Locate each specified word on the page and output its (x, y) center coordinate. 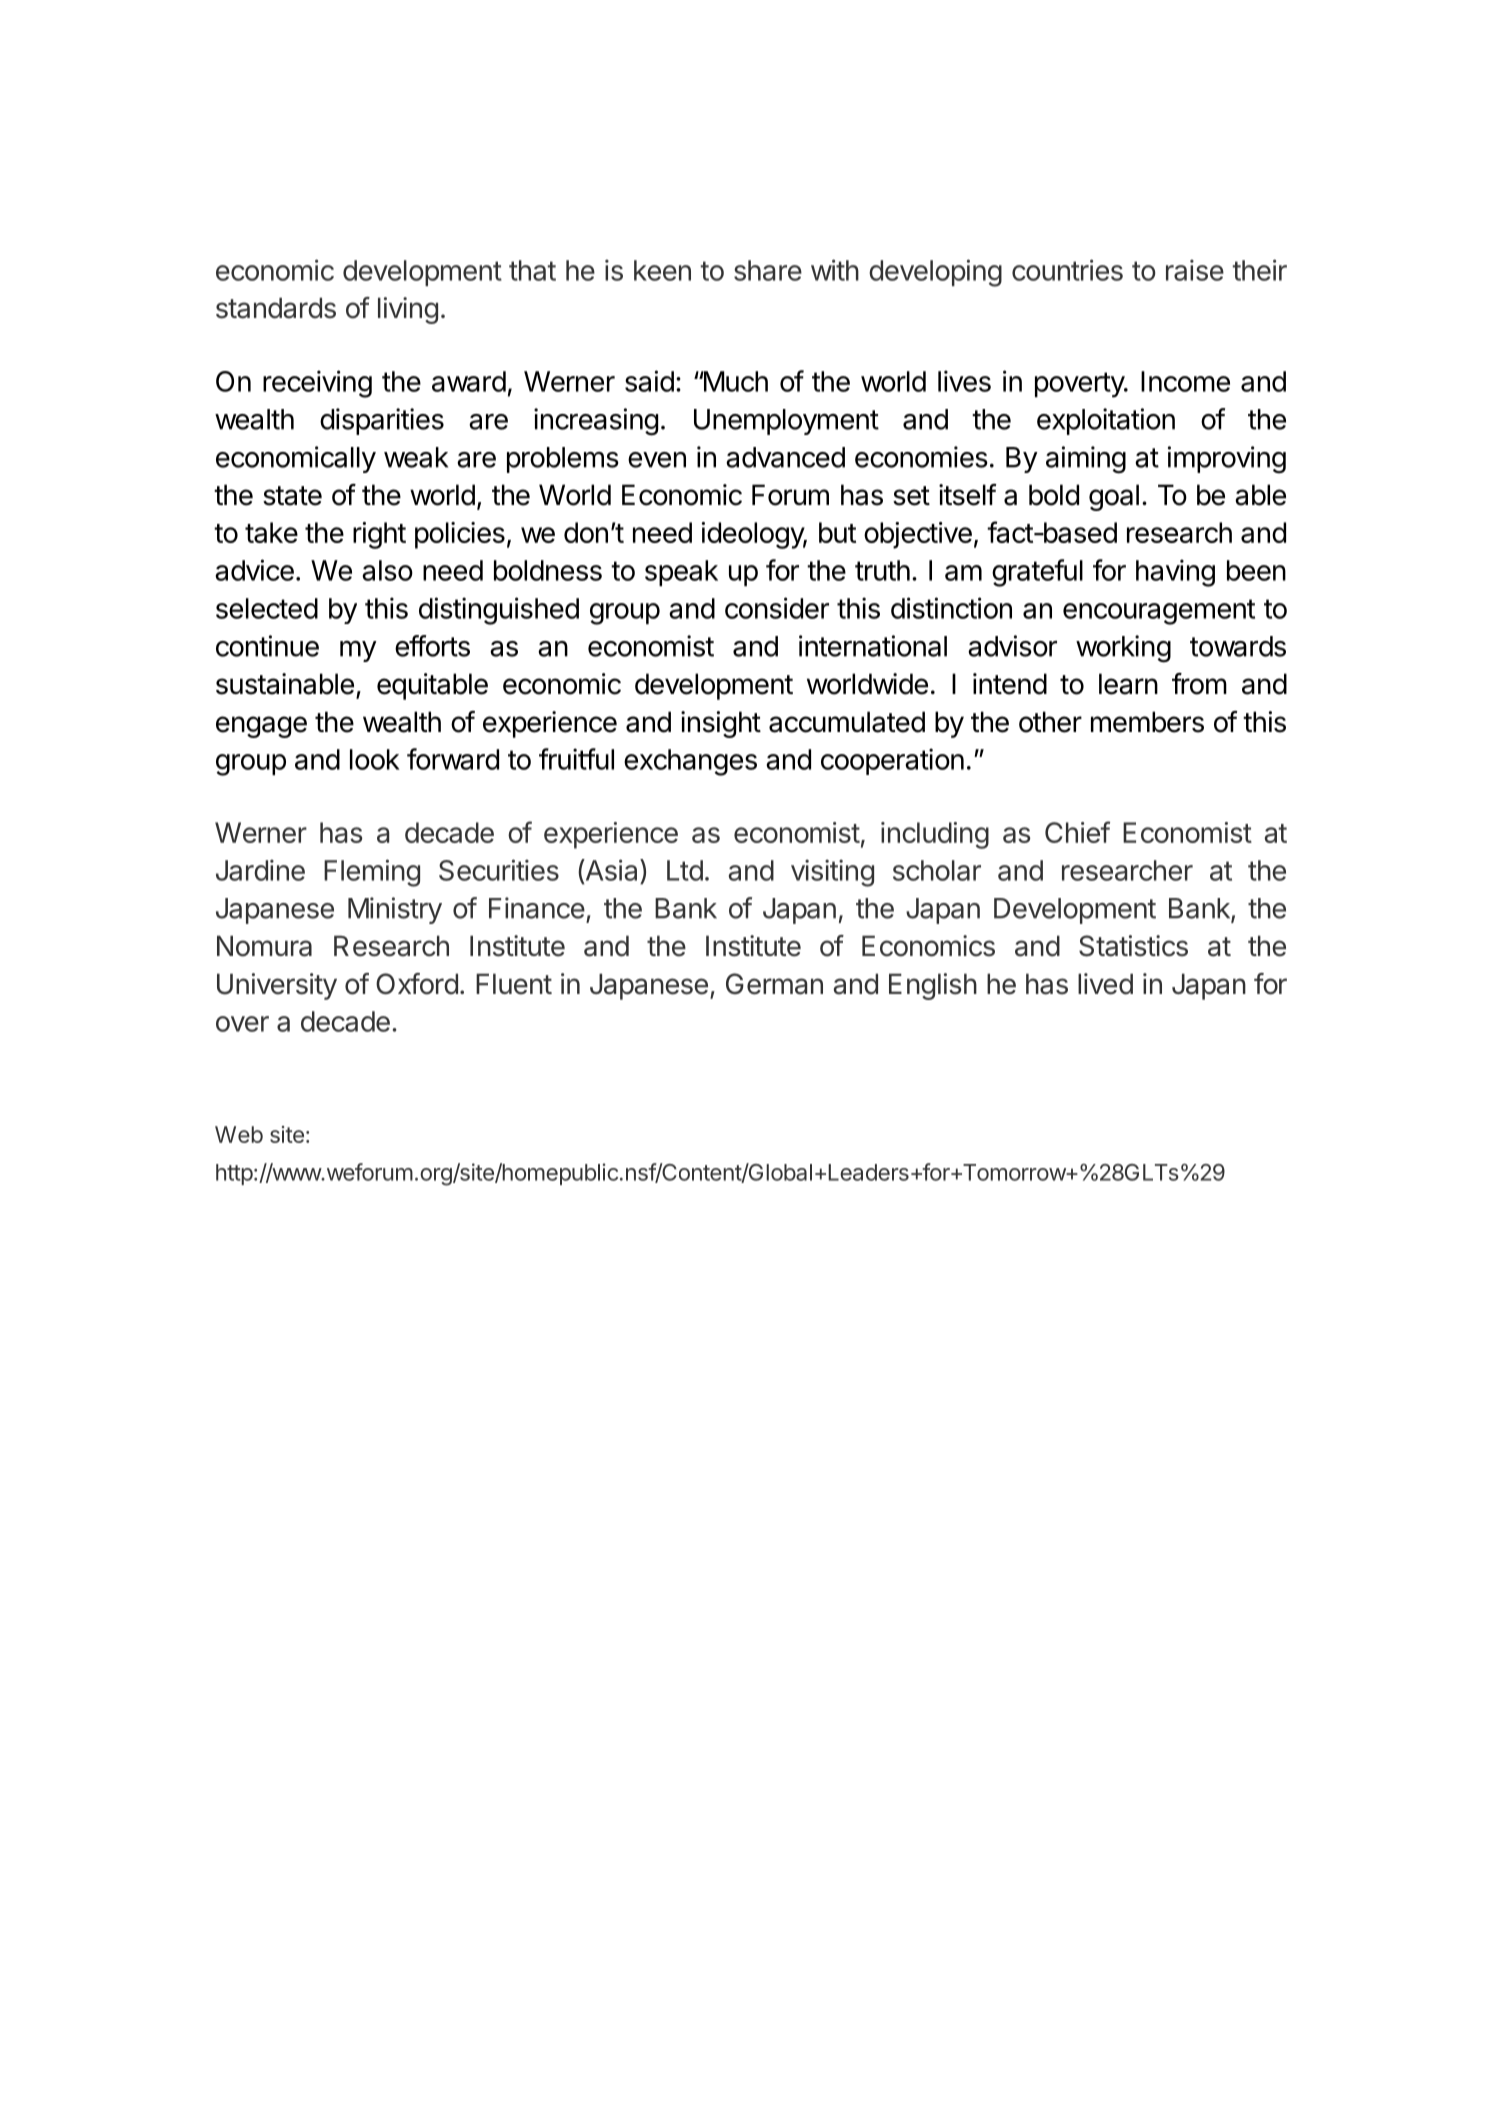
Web (239, 1134)
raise (1195, 270)
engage (261, 727)
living (408, 310)
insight (721, 724)
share (768, 270)
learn (1128, 684)
